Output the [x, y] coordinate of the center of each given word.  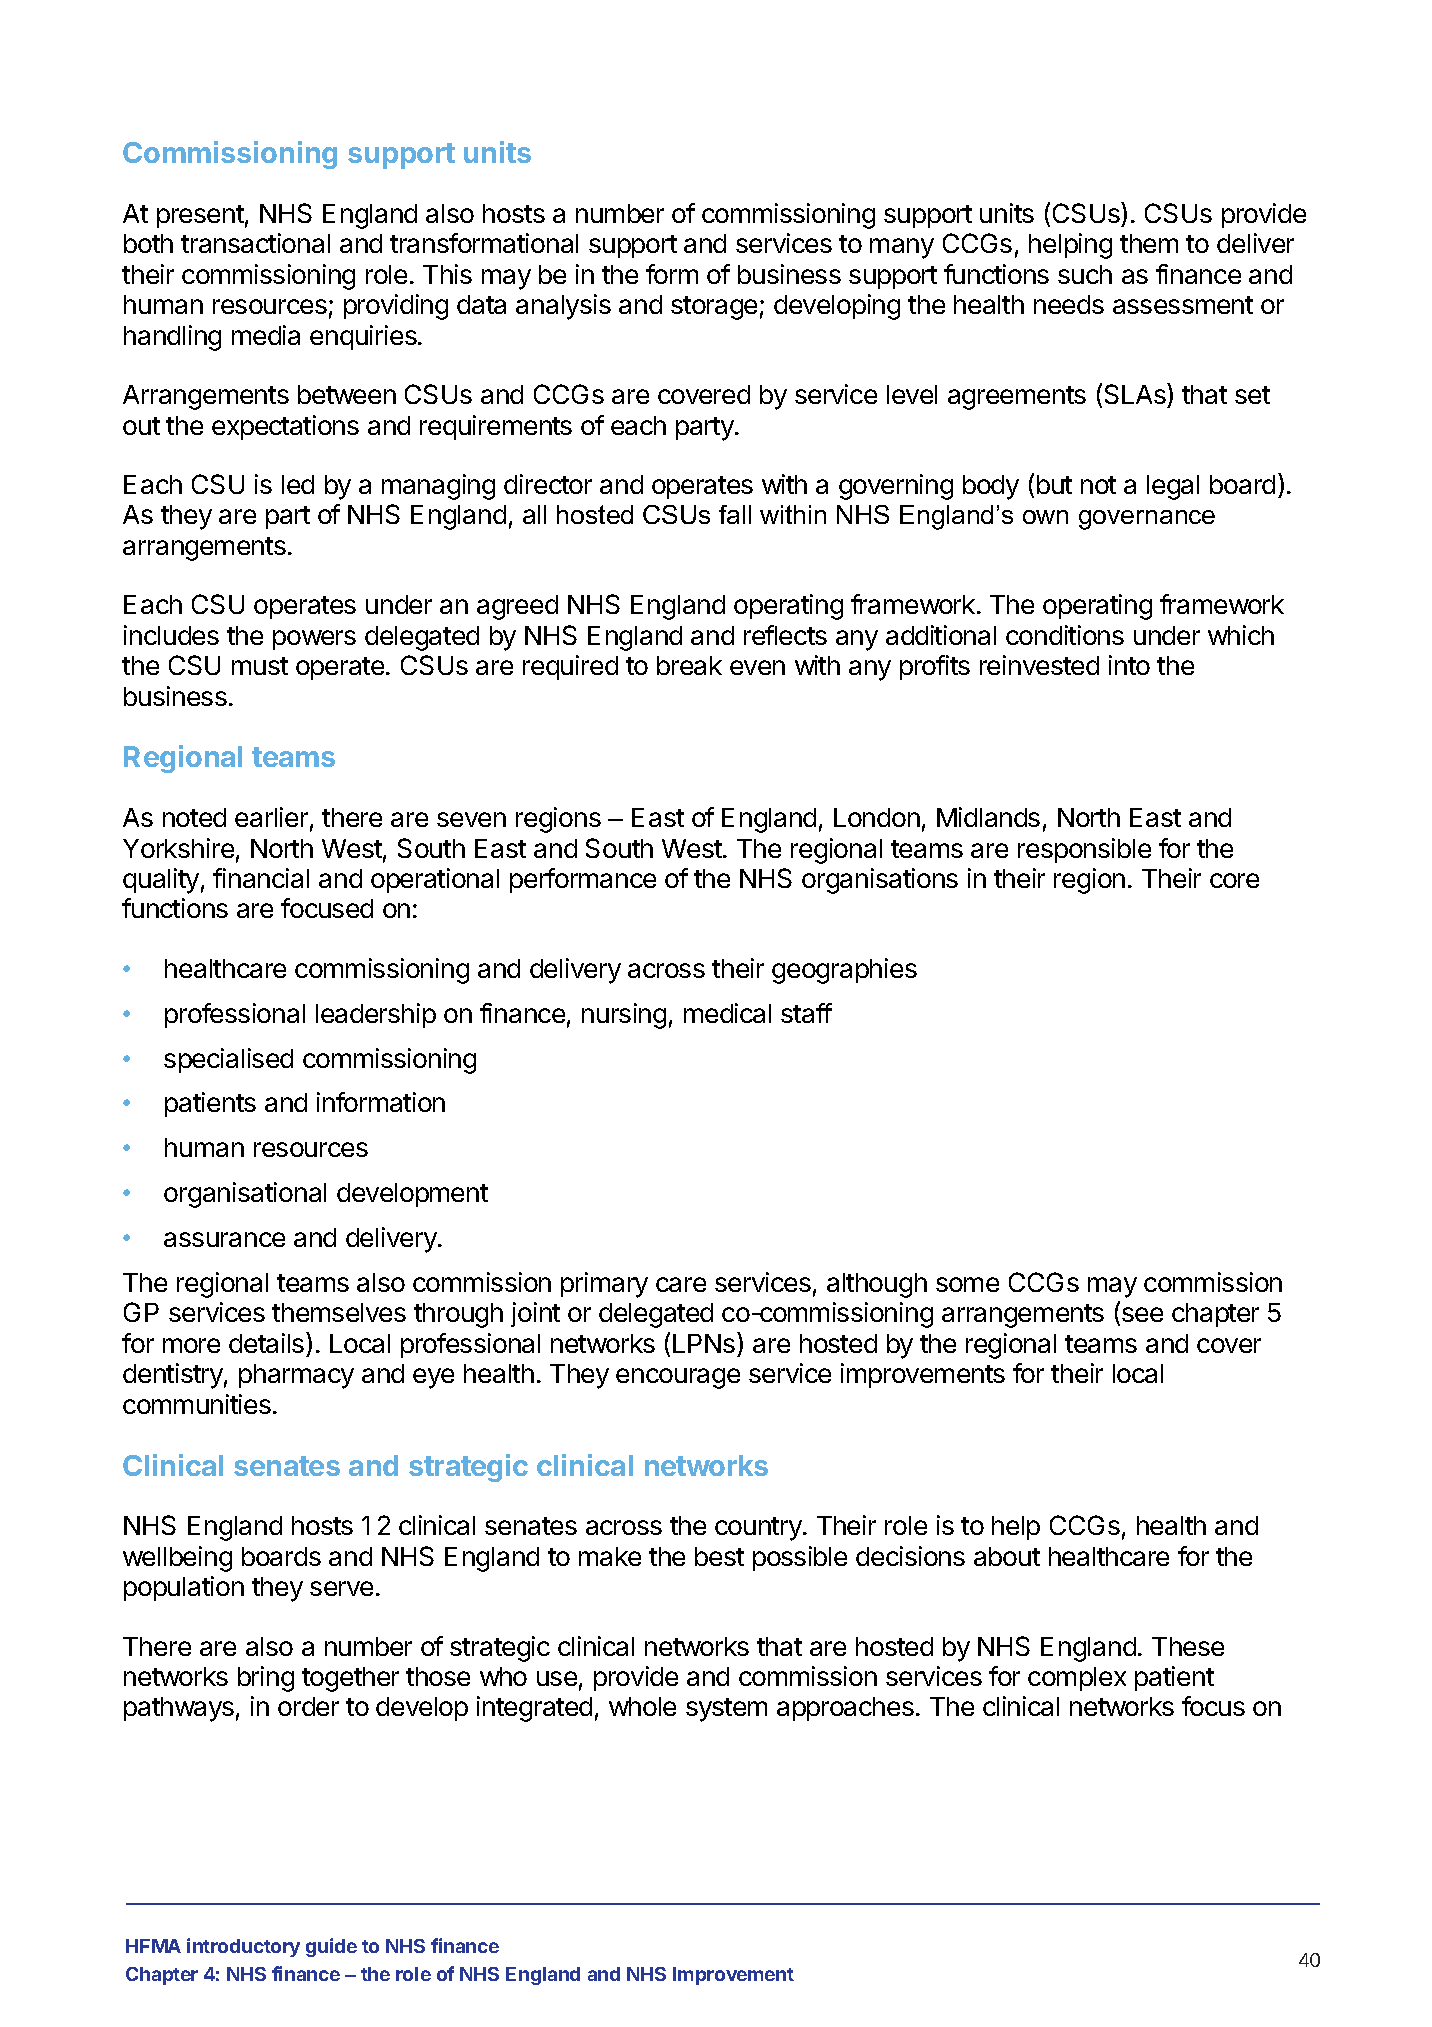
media [266, 335]
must [260, 666]
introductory [243, 1947]
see [1142, 1314]
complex [1077, 1679]
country [759, 1529]
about [1007, 1556]
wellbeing [177, 1559]
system [726, 1710]
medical [727, 1013]
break [689, 665]
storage [714, 308]
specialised [228, 1060]
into [1129, 665]
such [1085, 274]
